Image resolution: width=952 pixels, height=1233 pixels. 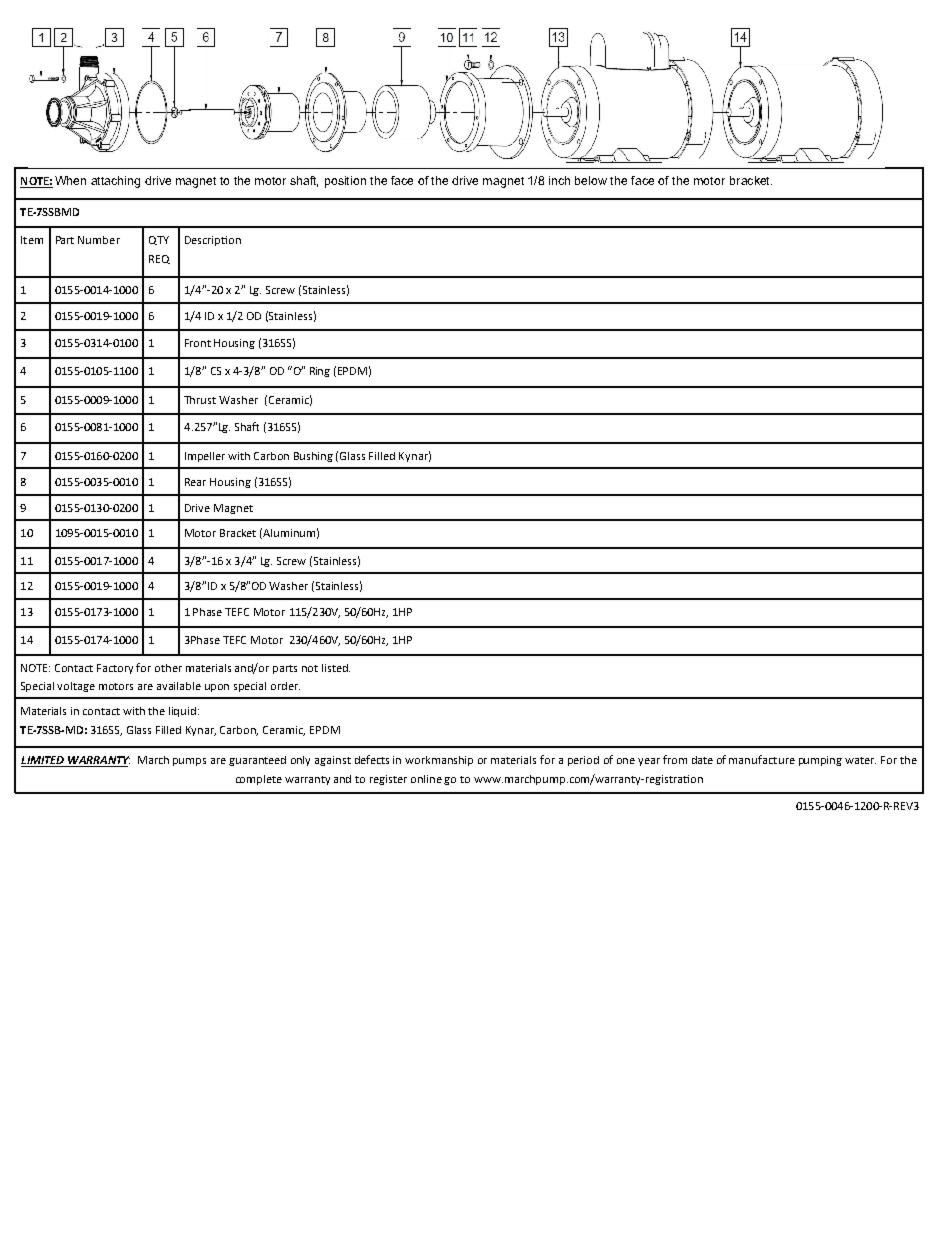 What do you see at coordinates (198, 343) in the document?
I see `Front` at bounding box center [198, 343].
